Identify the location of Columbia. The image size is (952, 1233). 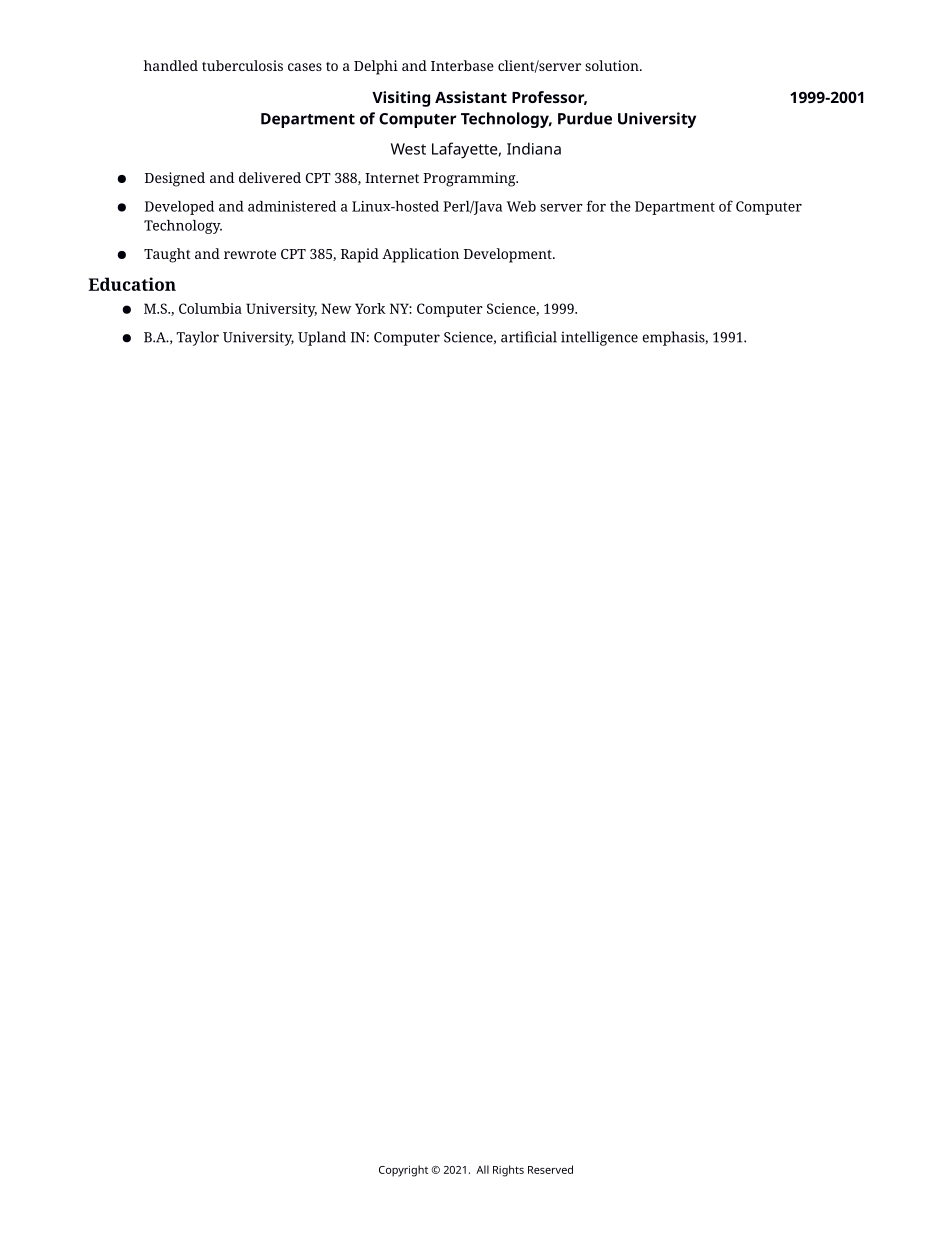
(210, 308).
